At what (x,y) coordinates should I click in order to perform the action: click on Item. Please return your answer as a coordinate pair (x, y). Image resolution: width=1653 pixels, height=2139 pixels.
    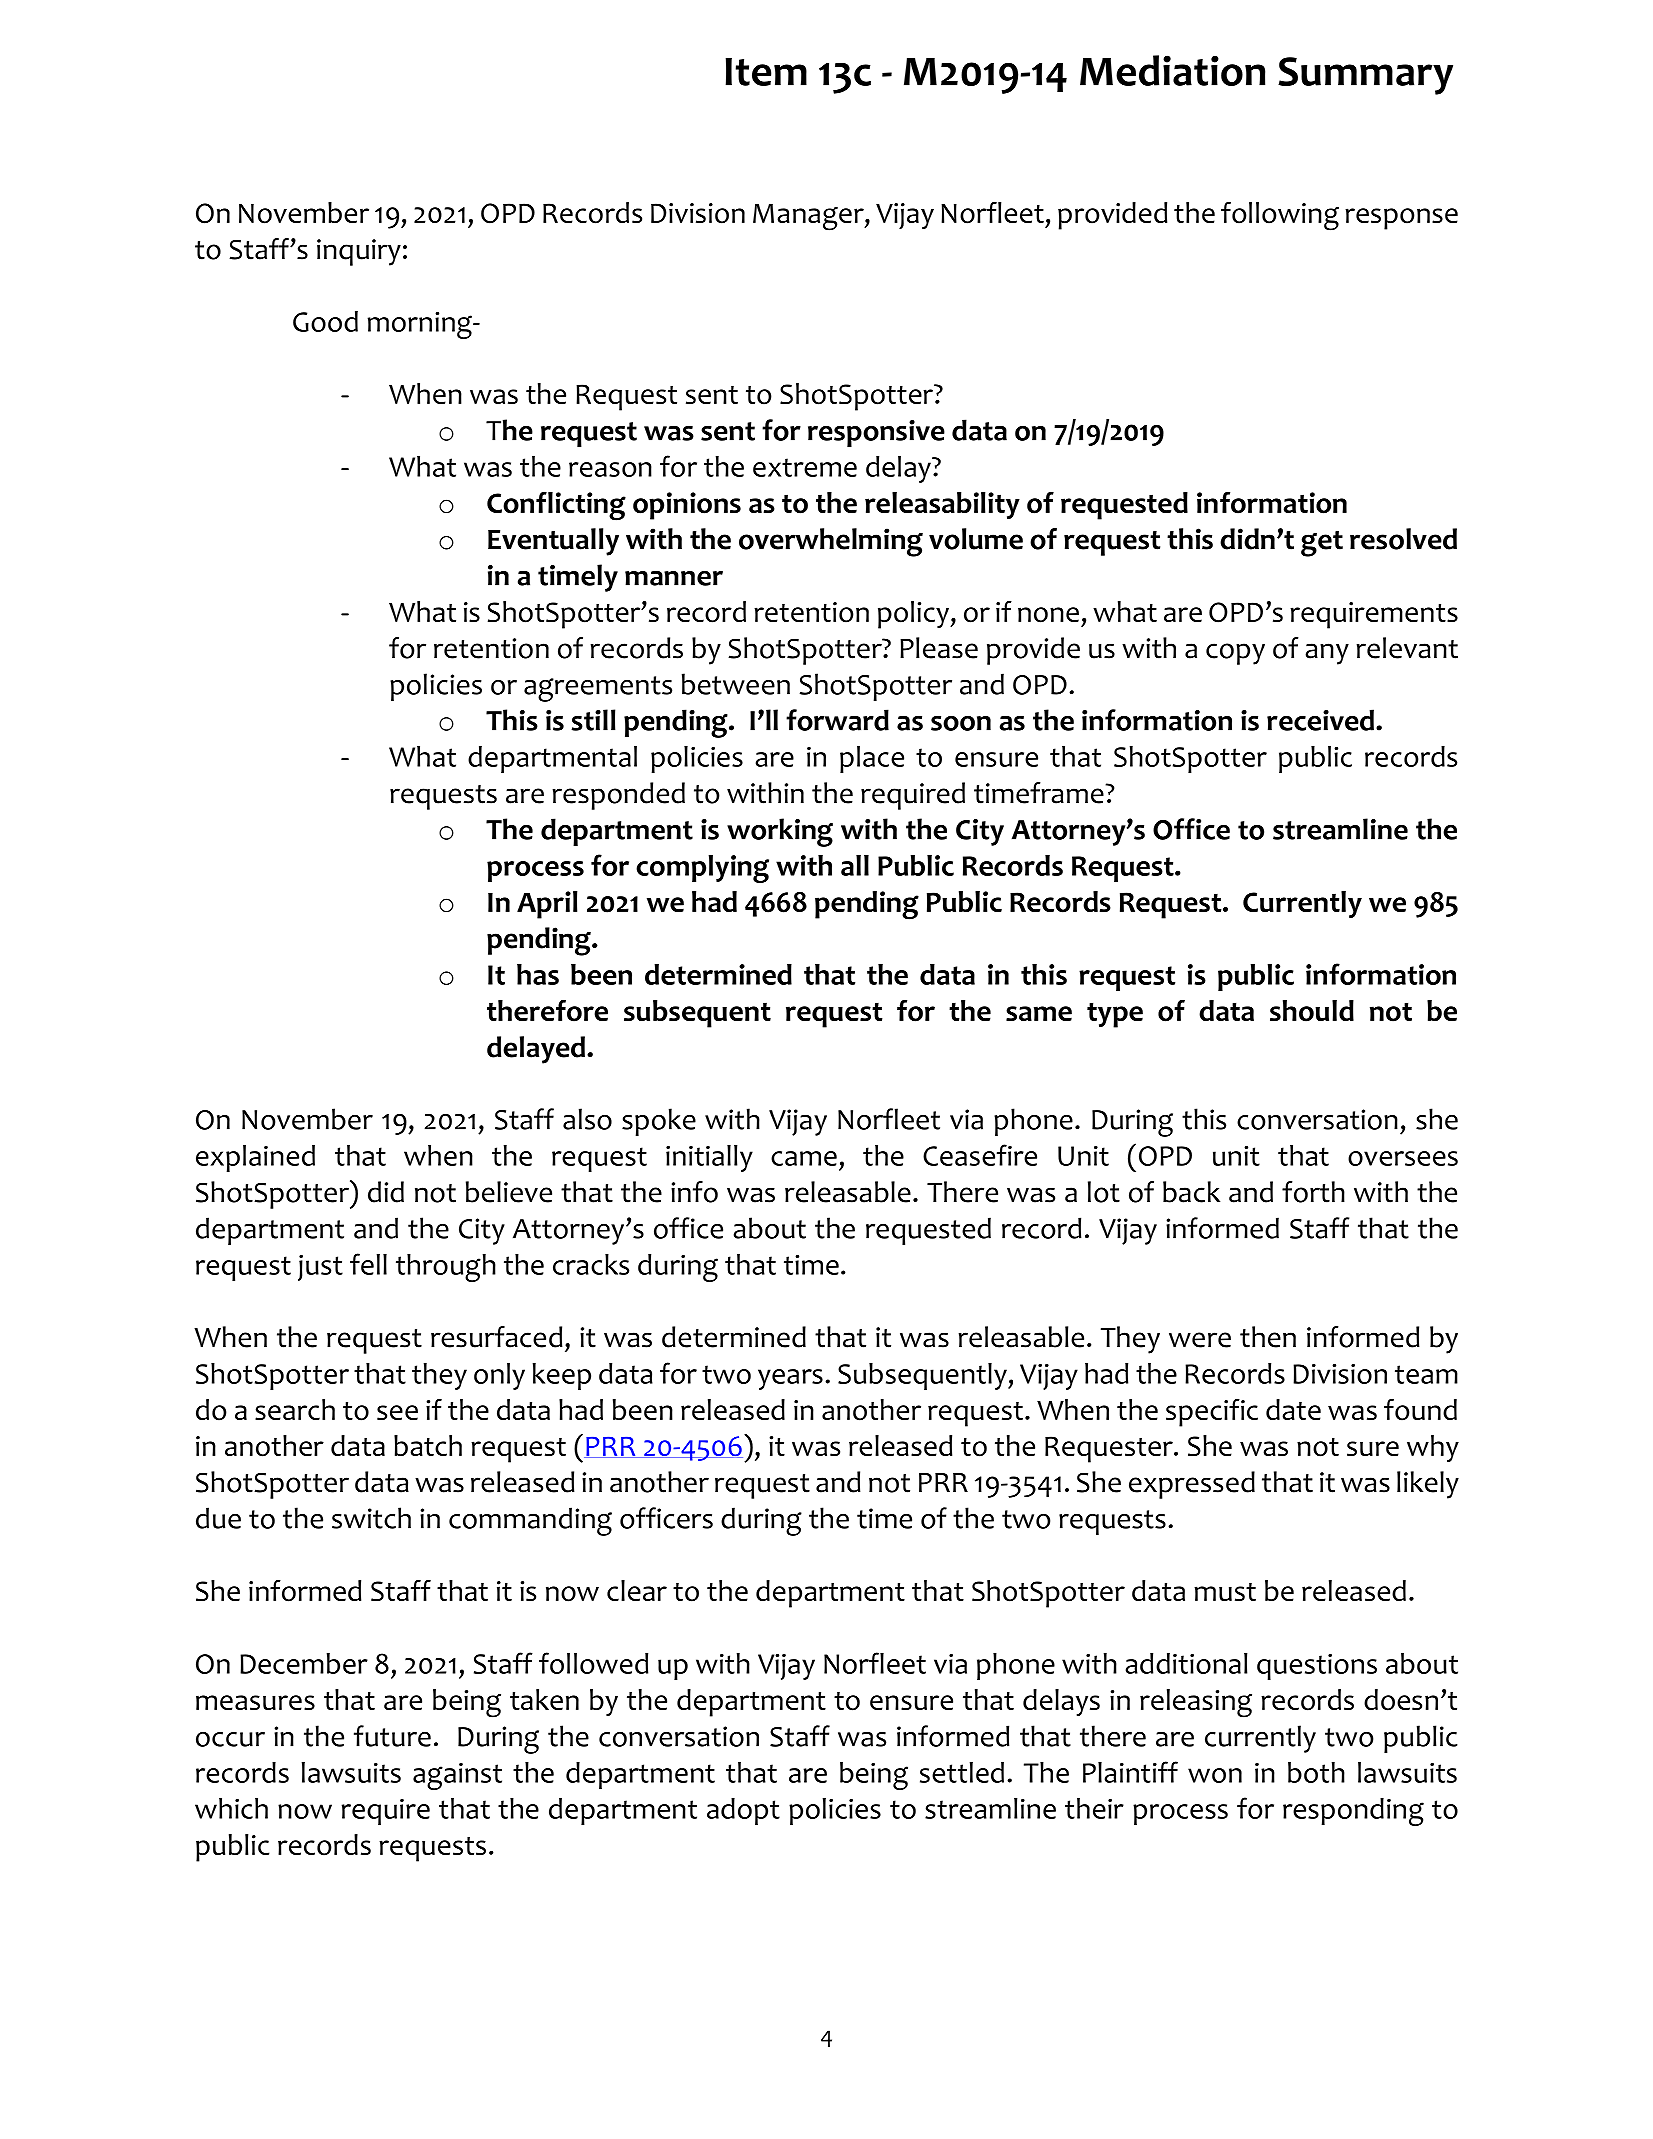
    Looking at the image, I should click on (766, 71).
